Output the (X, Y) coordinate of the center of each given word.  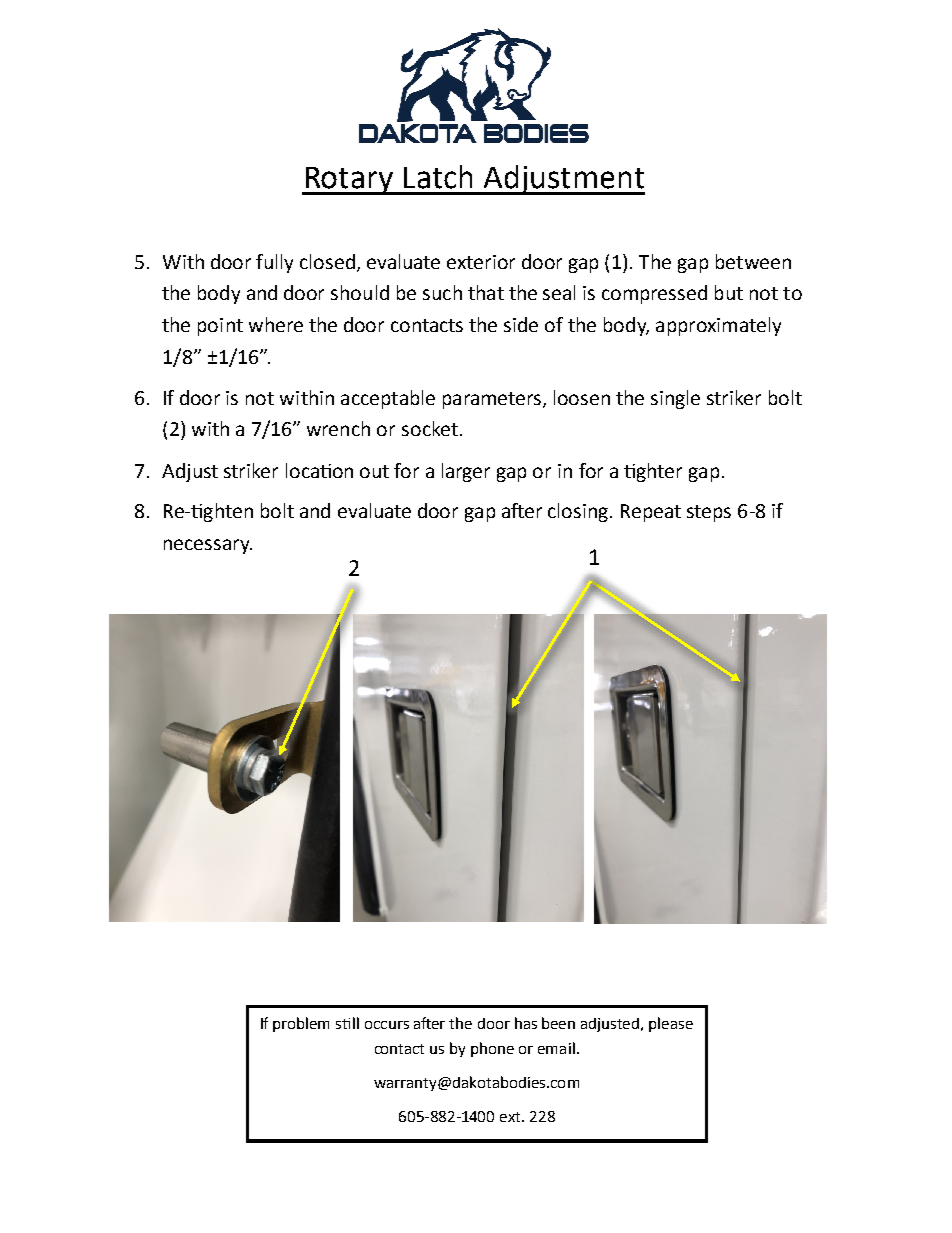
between (753, 261)
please (671, 1024)
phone (492, 1049)
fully (274, 263)
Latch (438, 177)
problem (301, 1024)
